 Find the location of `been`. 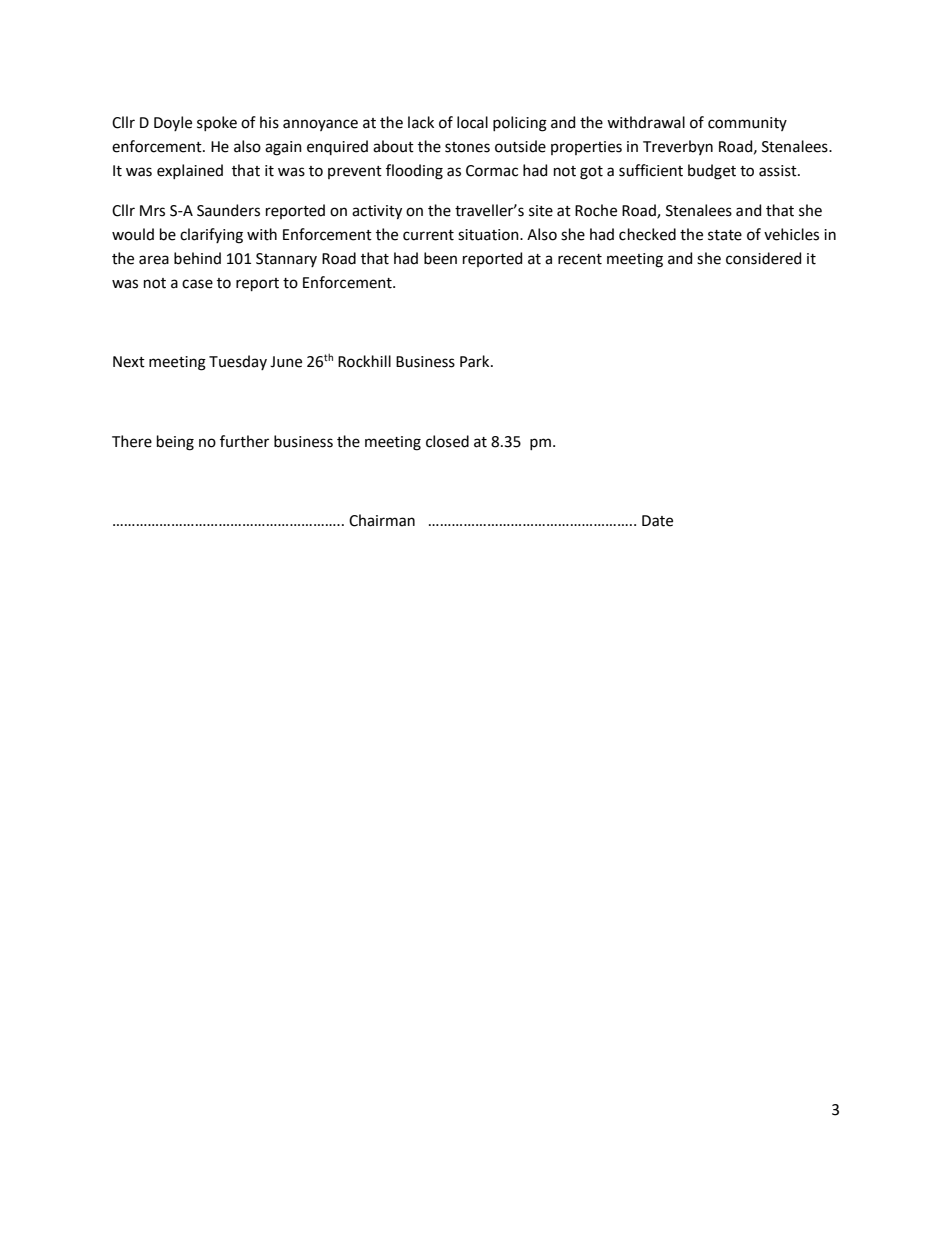

been is located at coordinates (440, 258).
